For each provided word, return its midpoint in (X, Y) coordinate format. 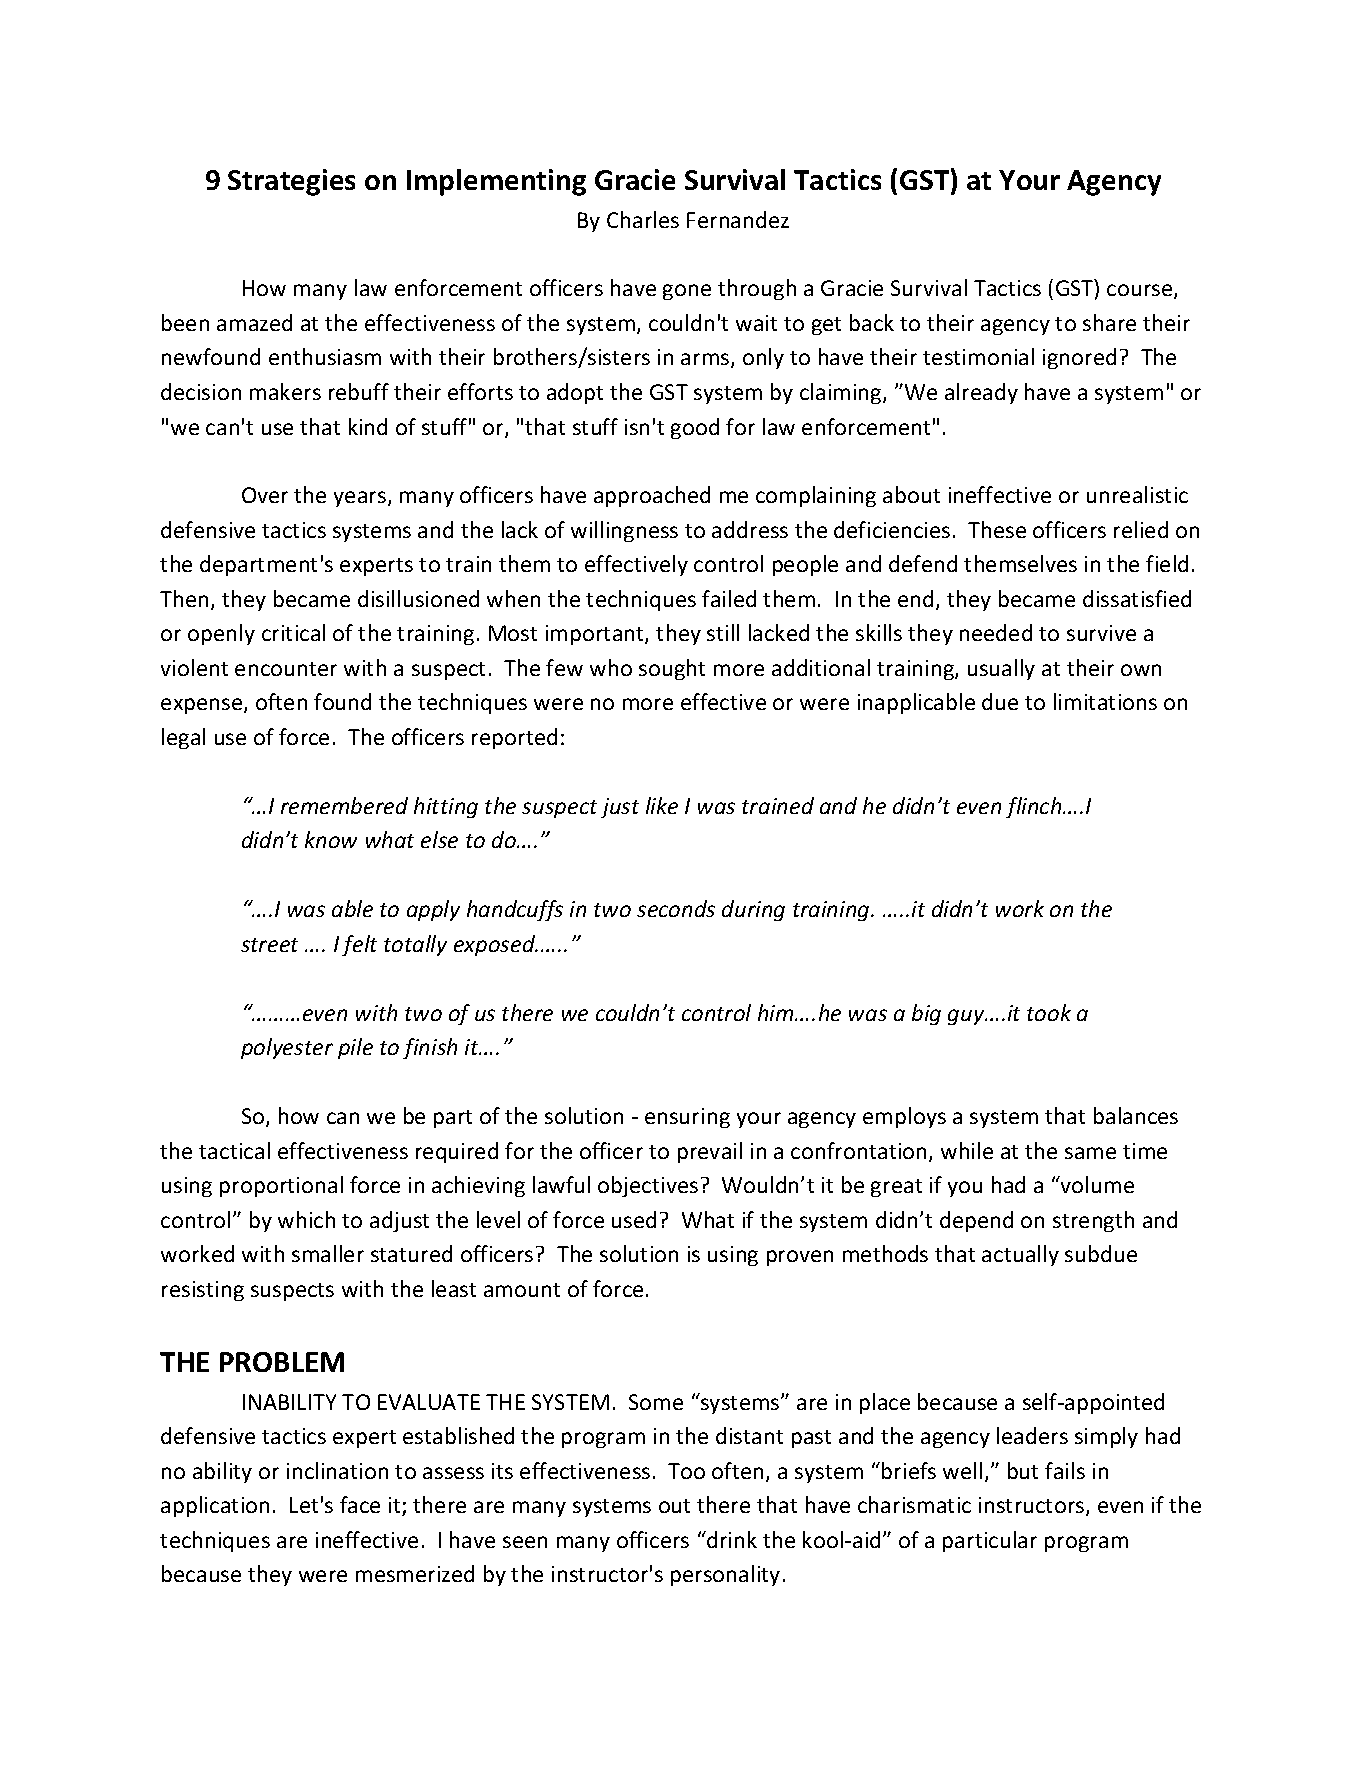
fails (1065, 1470)
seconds (676, 908)
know (331, 839)
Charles (643, 219)
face (360, 1504)
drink (731, 1539)
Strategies (291, 182)
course (1141, 291)
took (1049, 1012)
